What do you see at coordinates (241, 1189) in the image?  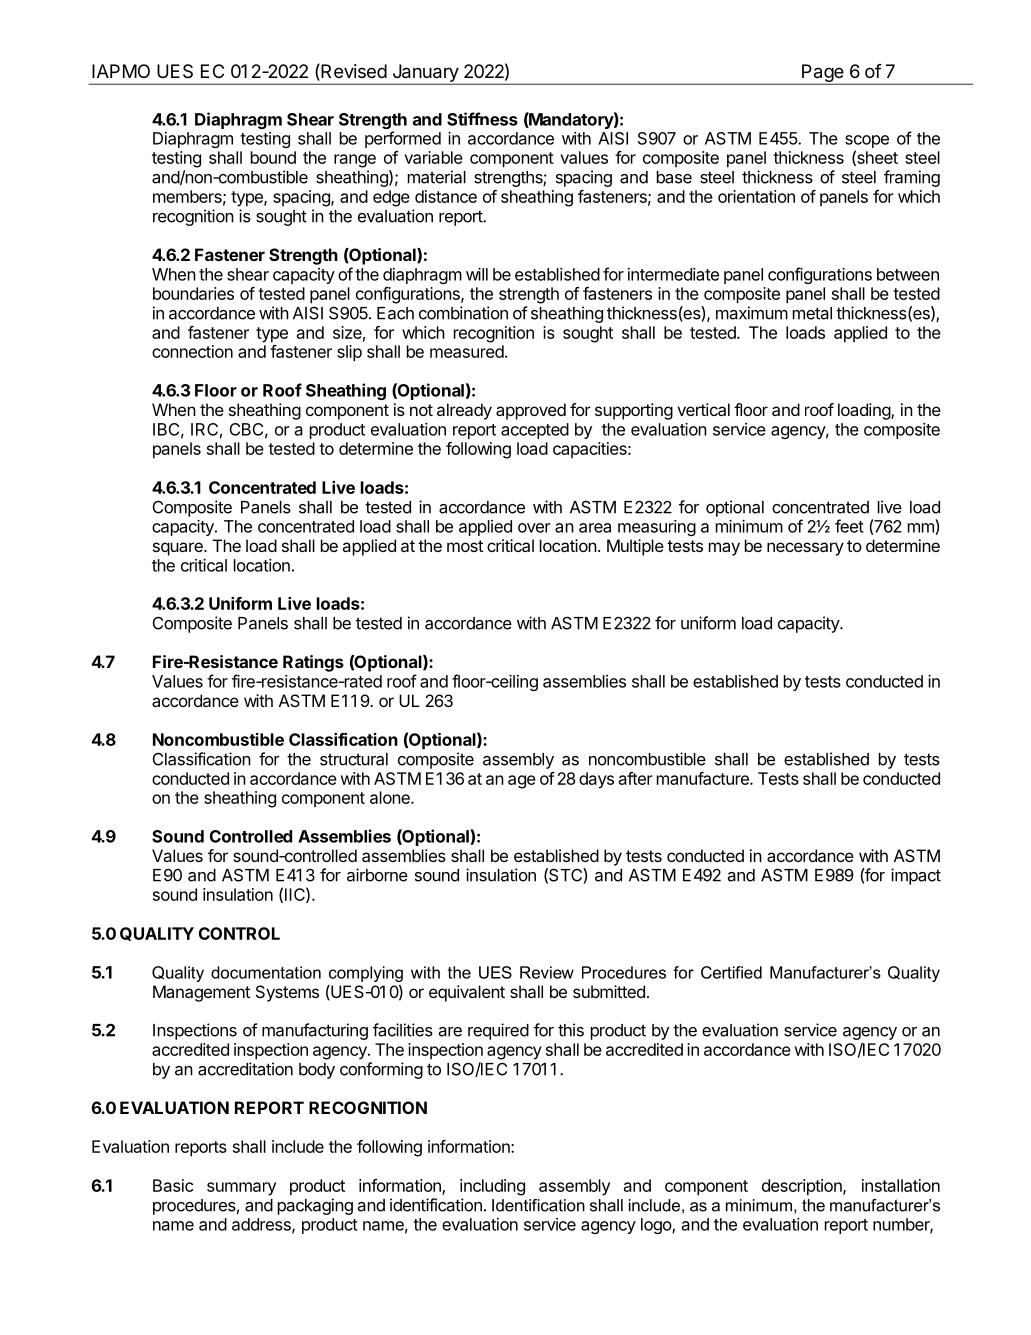 I see `summary` at bounding box center [241, 1189].
